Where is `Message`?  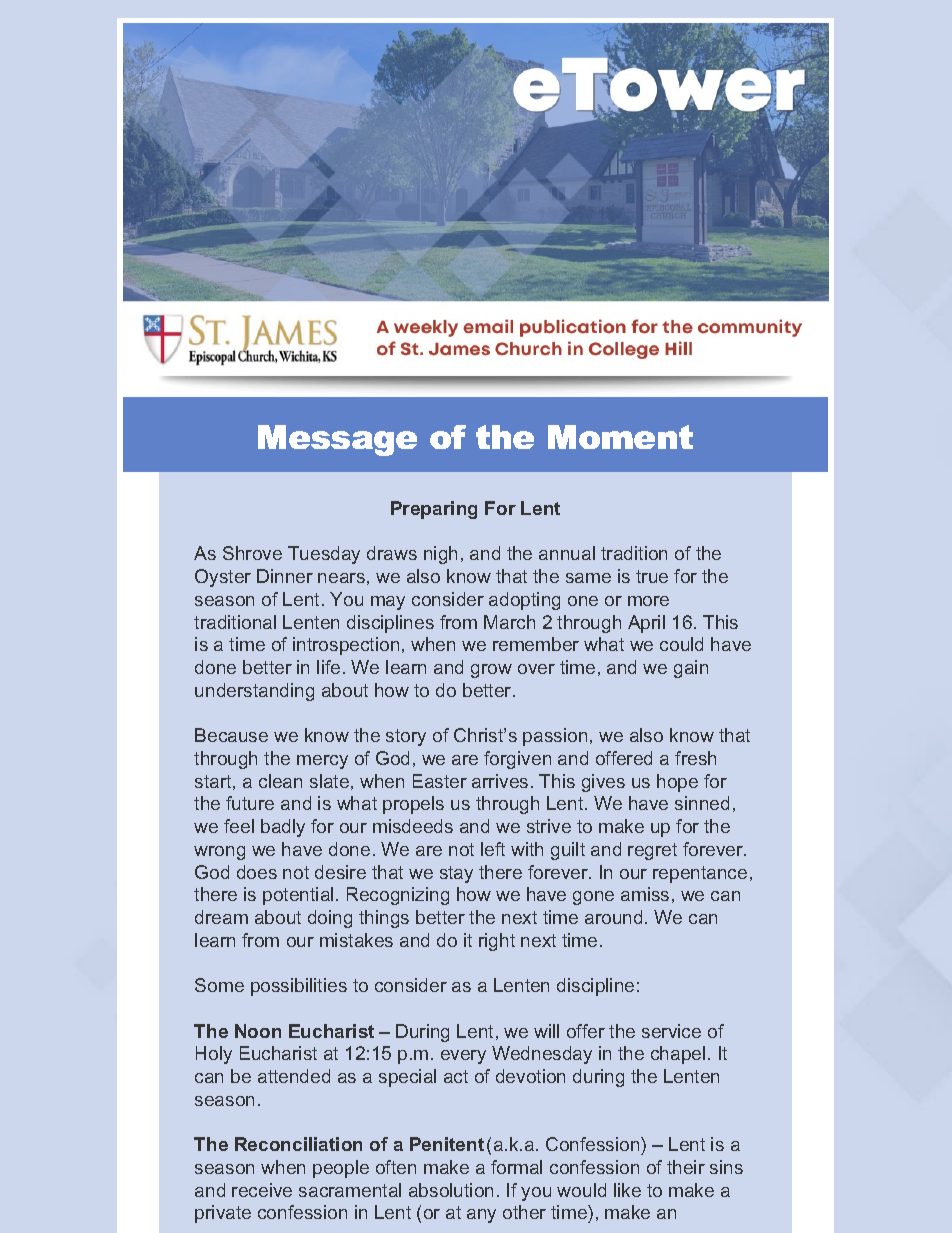 Message is located at coordinates (337, 440).
